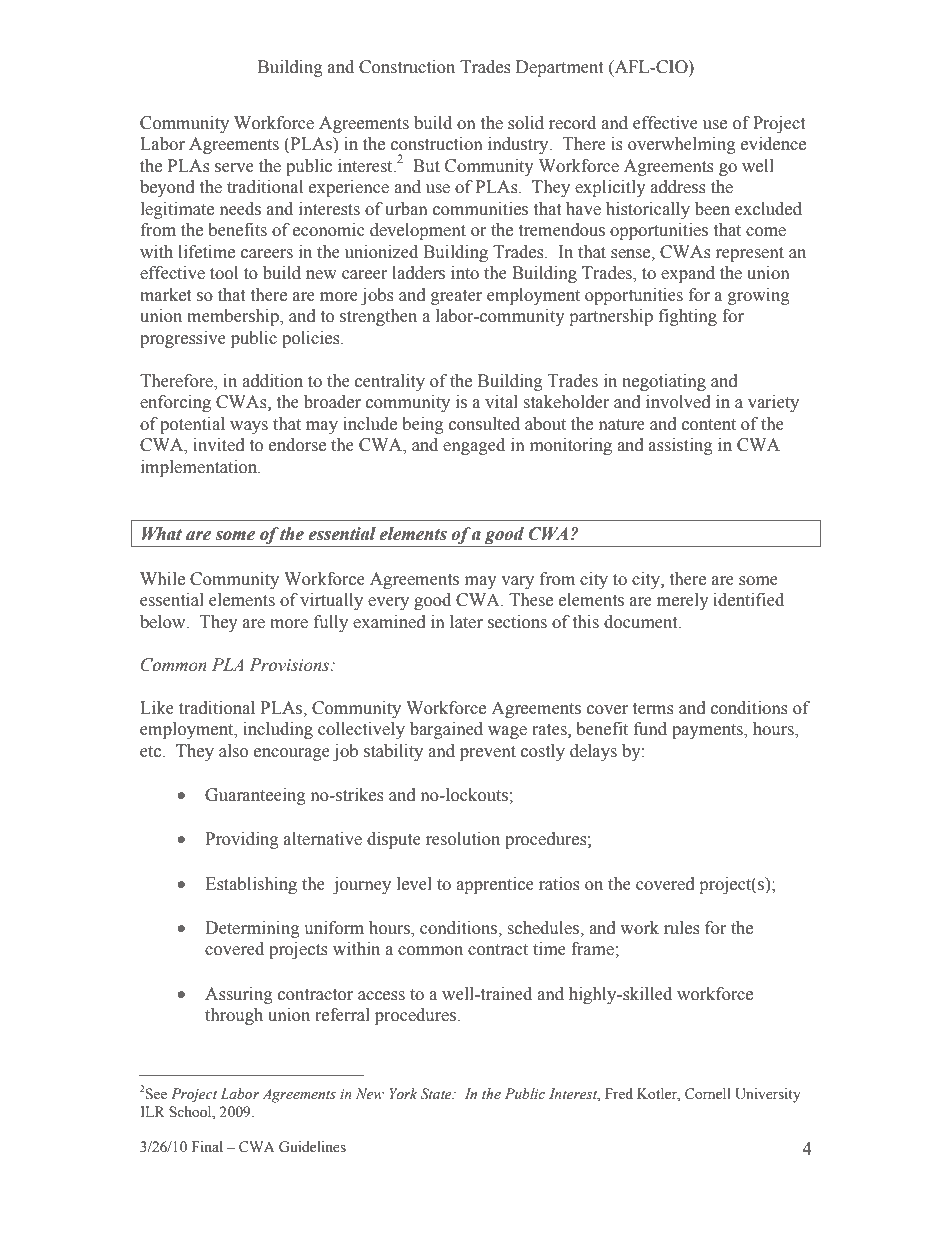 The width and height of the document is (952, 1233). Describe the element at coordinates (708, 1094) in the document. I see `Cornell` at that location.
